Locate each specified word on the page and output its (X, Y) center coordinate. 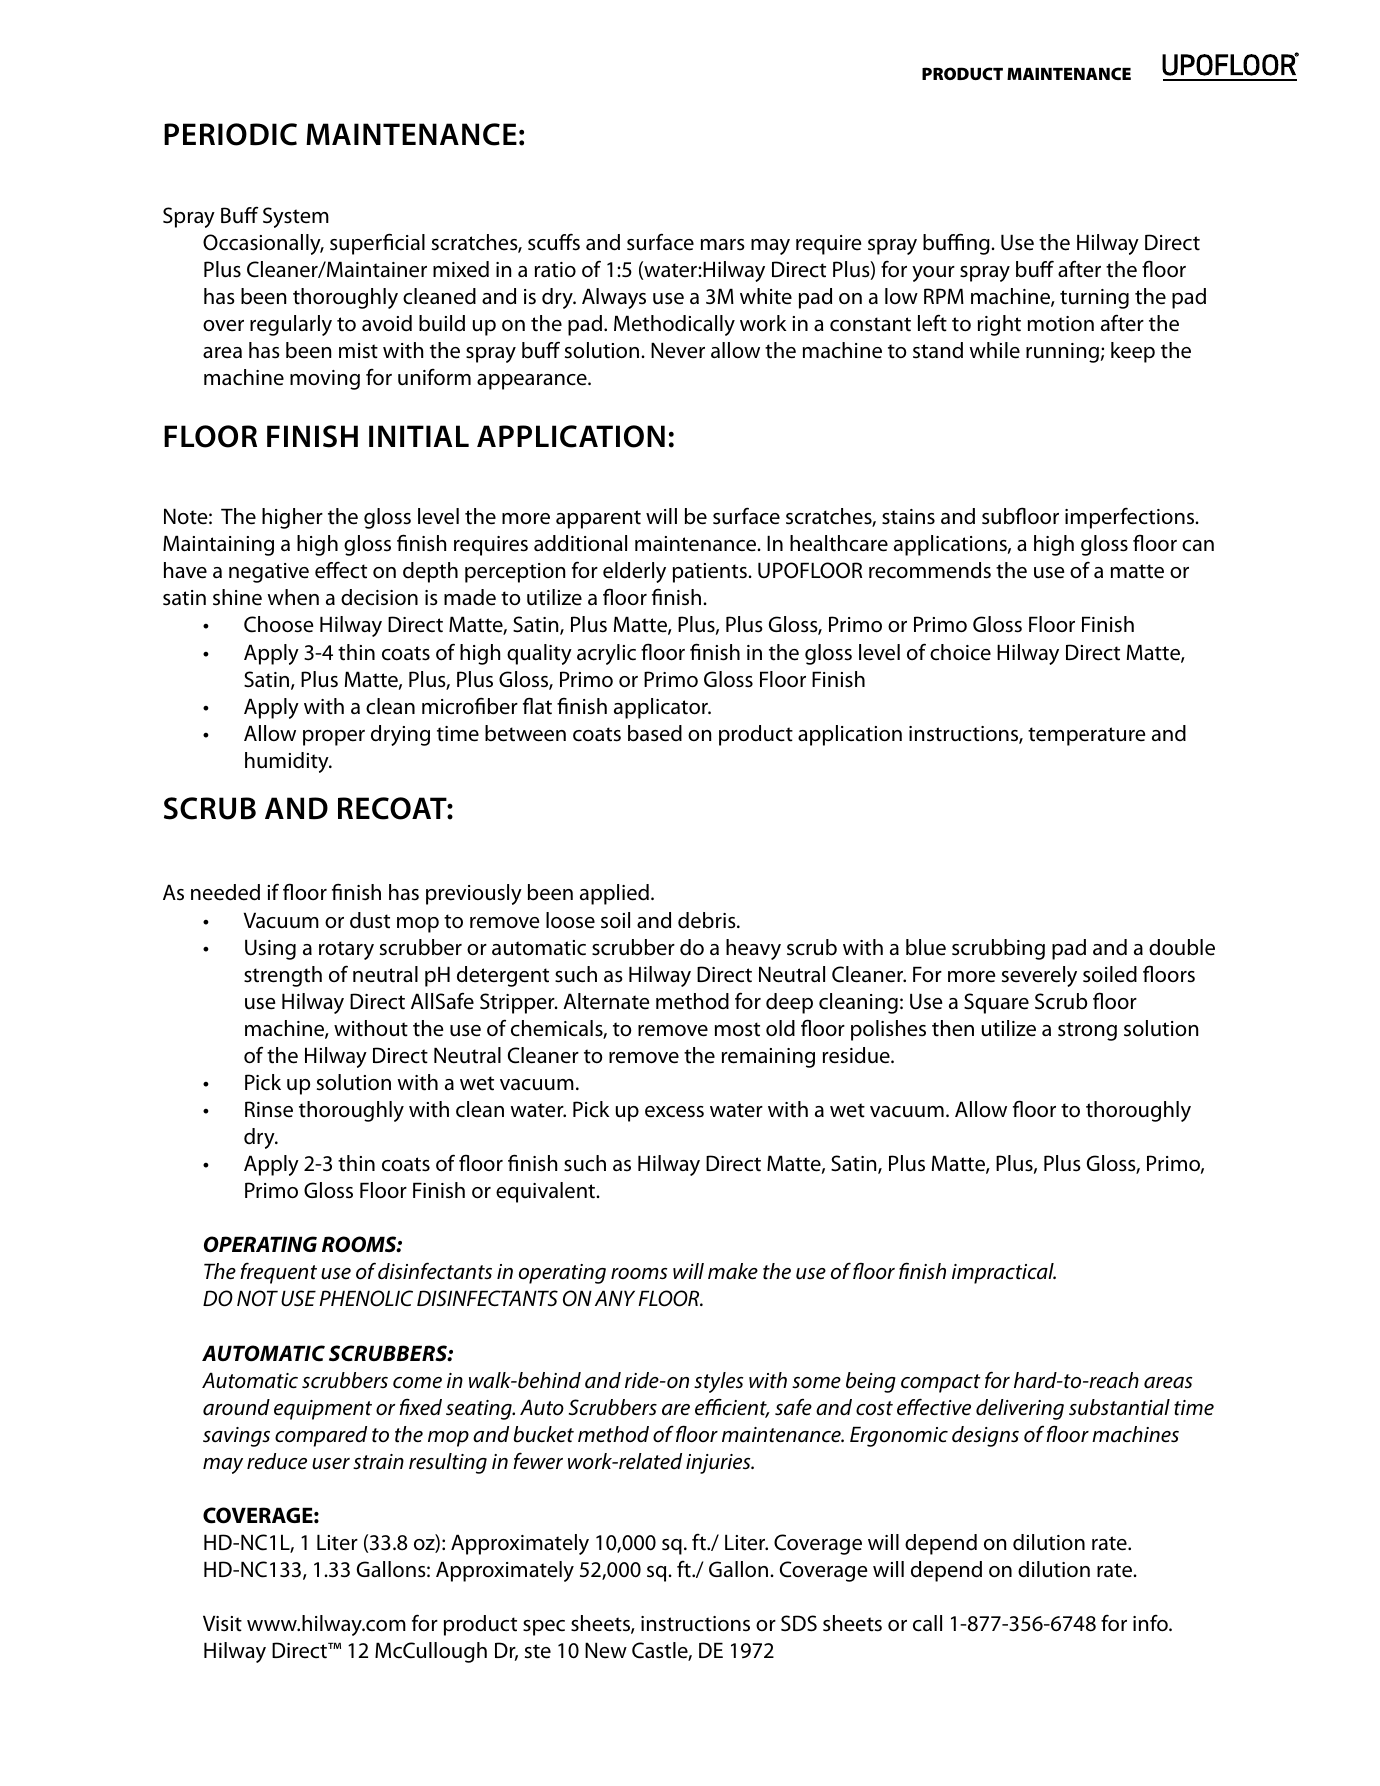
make (733, 1271)
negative (269, 573)
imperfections (1131, 518)
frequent (278, 1273)
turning (1094, 299)
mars (723, 245)
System (296, 217)
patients (711, 573)
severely (1039, 976)
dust (370, 920)
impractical (1004, 1273)
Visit (222, 1623)
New (606, 1650)
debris (708, 920)
